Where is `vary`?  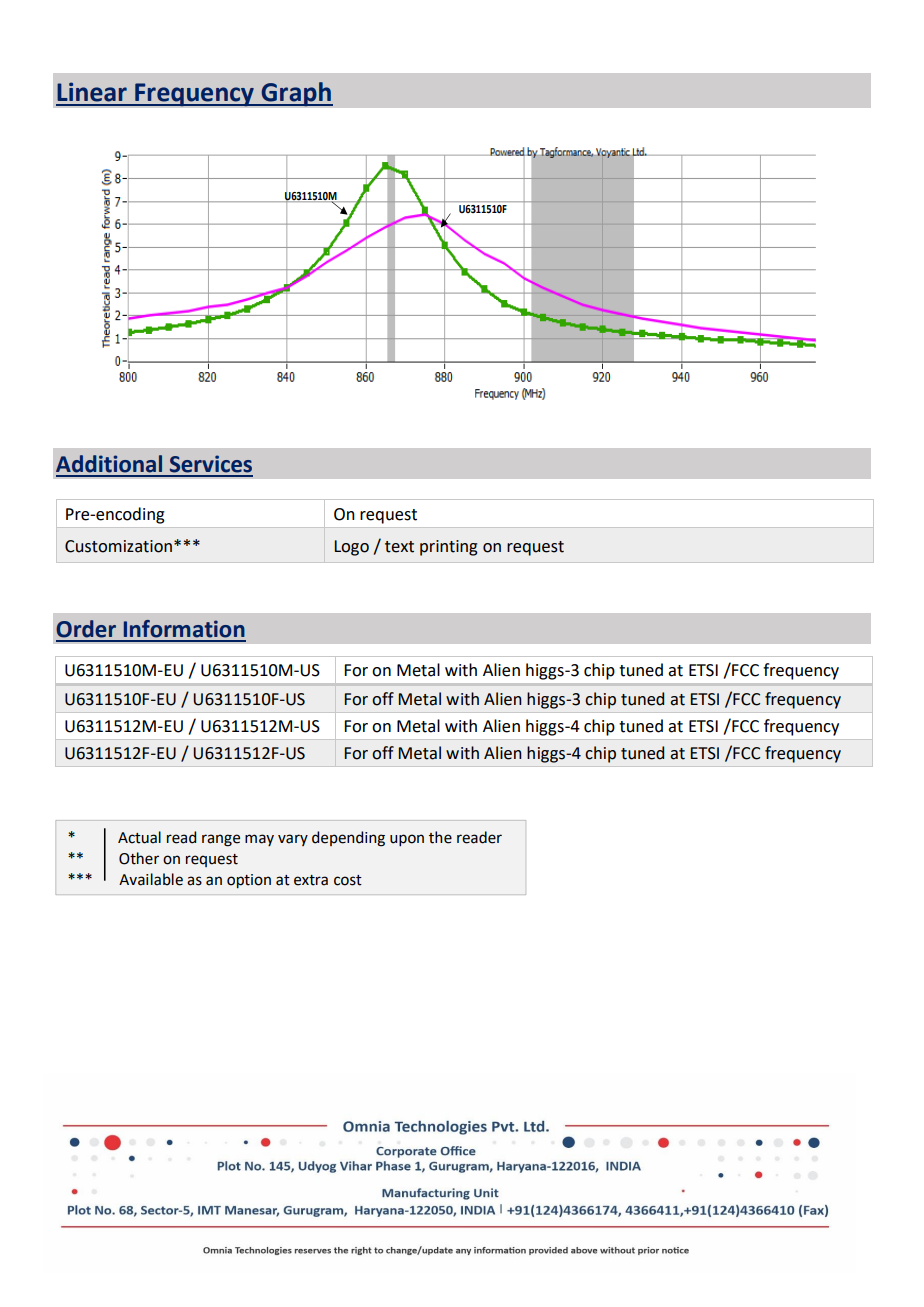 vary is located at coordinates (293, 840).
